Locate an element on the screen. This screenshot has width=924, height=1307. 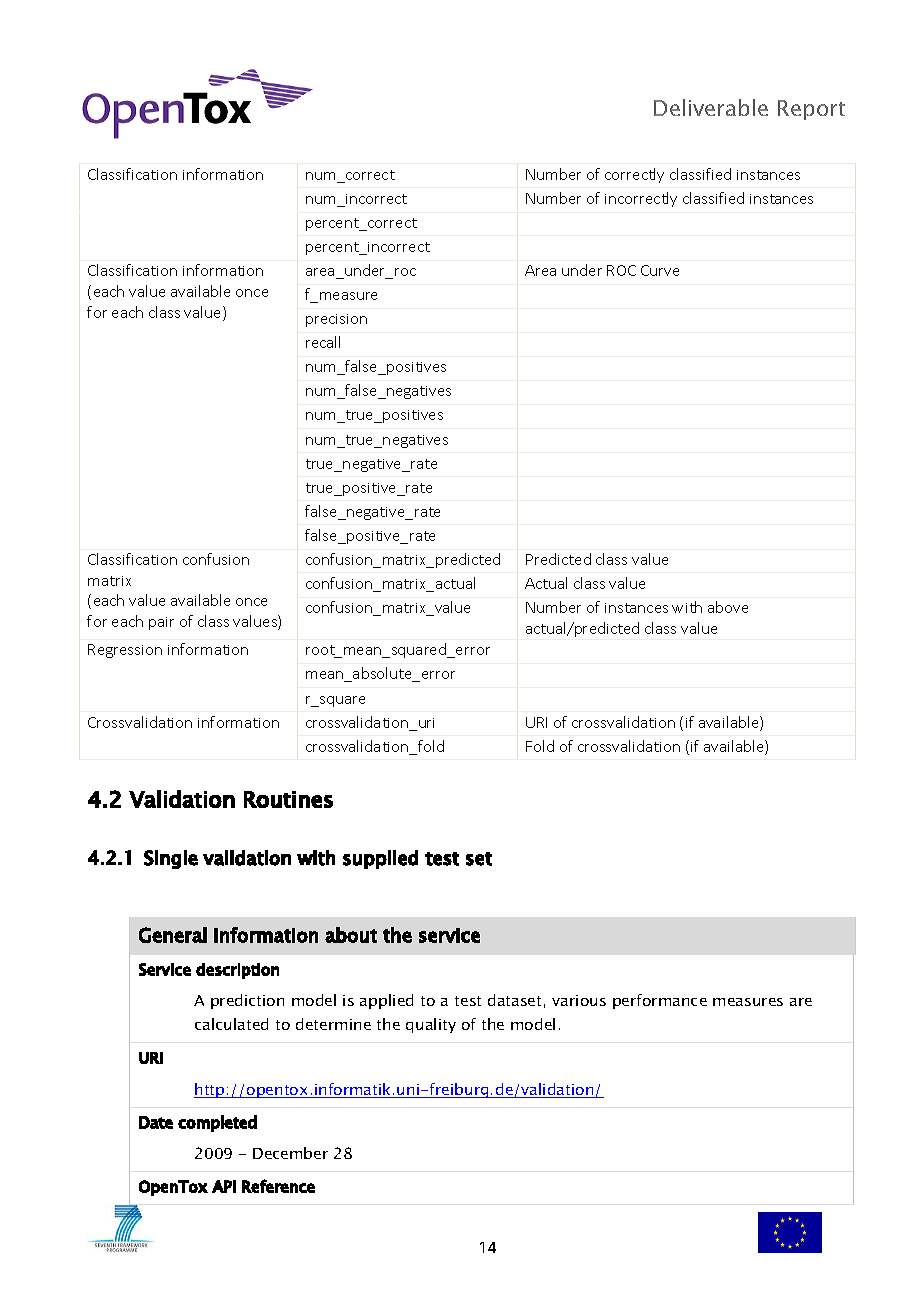
completed is located at coordinates (217, 1123).
